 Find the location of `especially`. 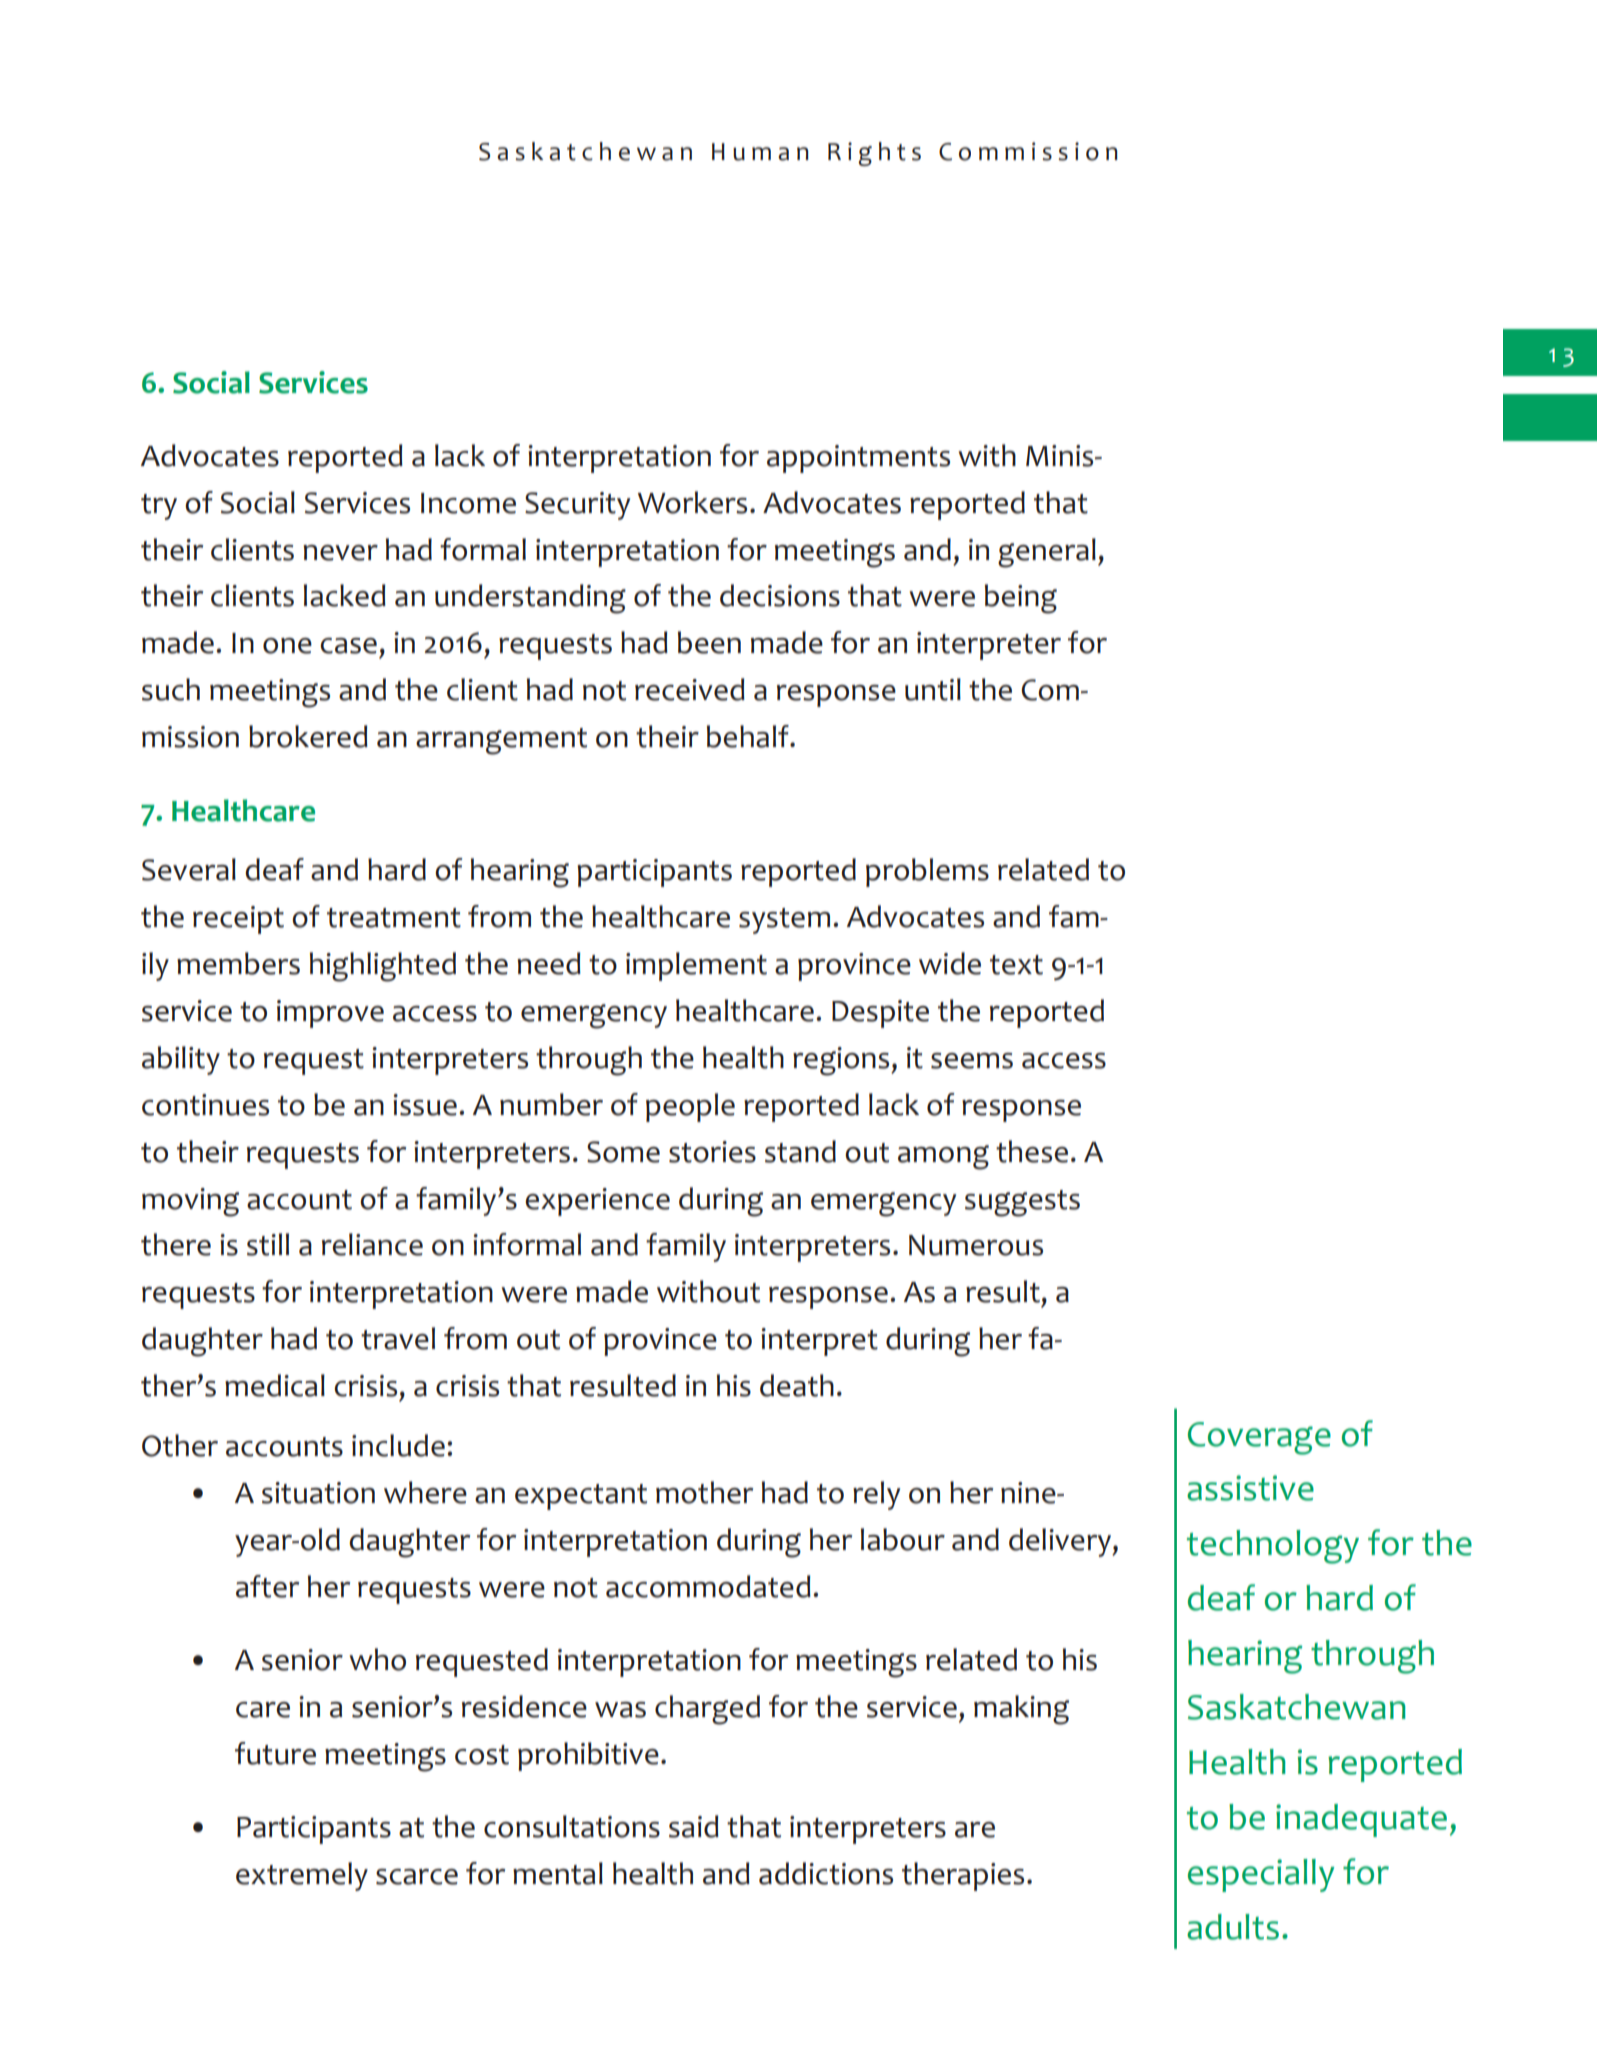

especially is located at coordinates (1261, 1875).
